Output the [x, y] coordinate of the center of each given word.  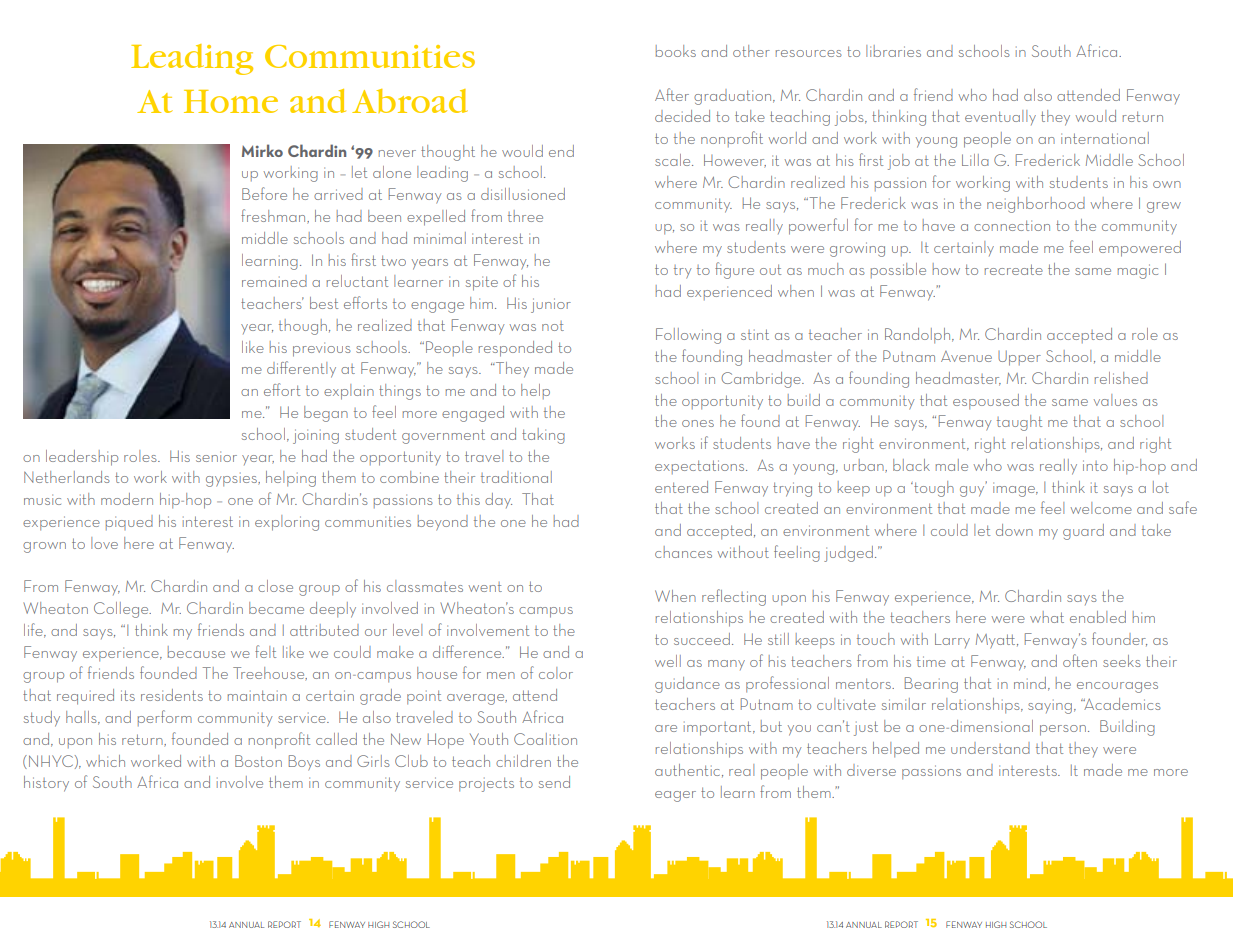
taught [1019, 423]
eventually [1000, 117]
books [676, 51]
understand [990, 748]
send [554, 782]
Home [231, 101]
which [105, 761]
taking [543, 436]
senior [216, 456]
